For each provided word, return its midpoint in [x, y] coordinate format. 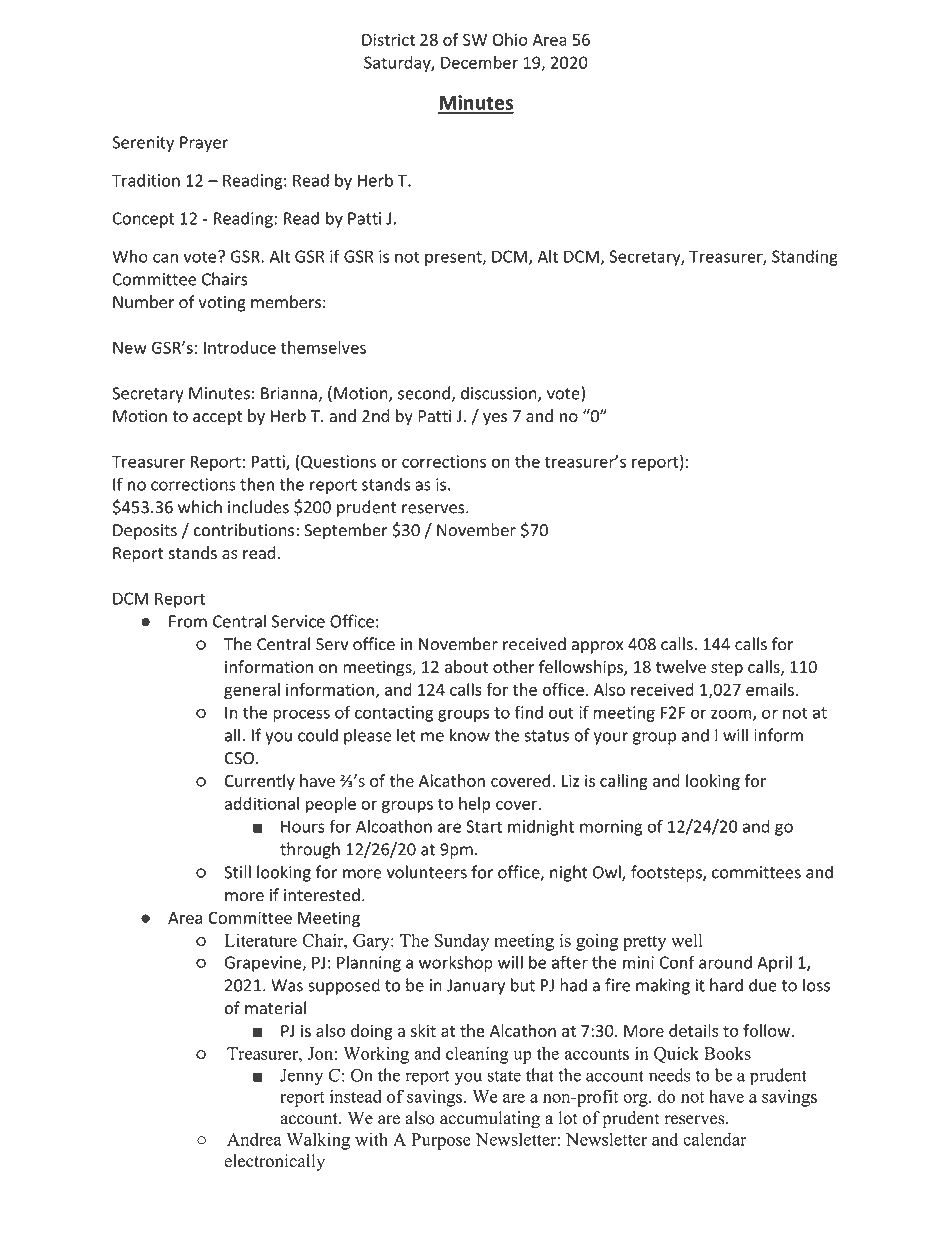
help [474, 805]
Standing [805, 258]
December [479, 62]
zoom [732, 715]
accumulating [490, 1119]
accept [217, 418]
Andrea [254, 1139]
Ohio [510, 39]
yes [495, 419]
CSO [239, 758]
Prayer [204, 144]
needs [669, 1075]
